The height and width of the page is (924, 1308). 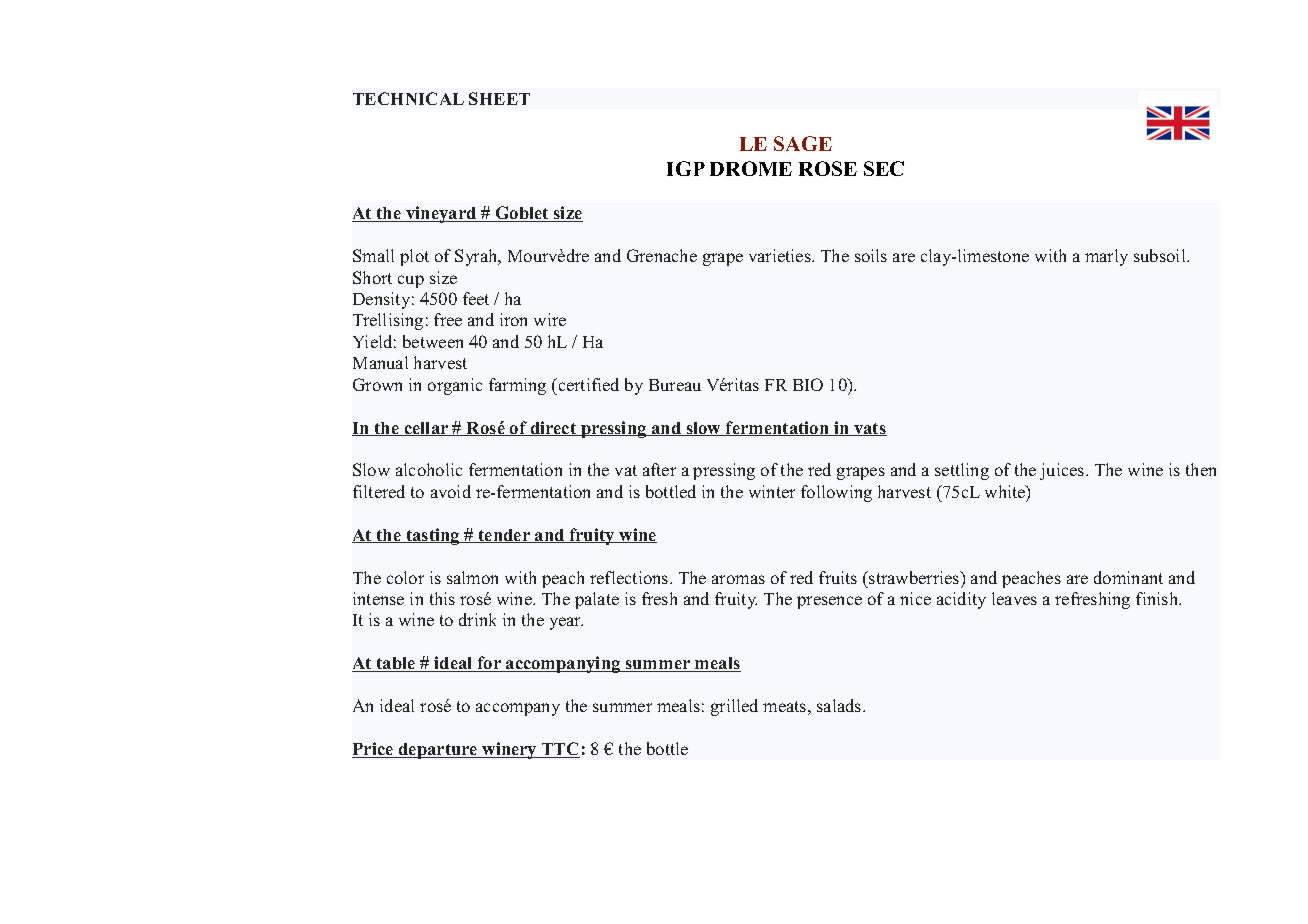 I want to click on vats, so click(x=869, y=429).
